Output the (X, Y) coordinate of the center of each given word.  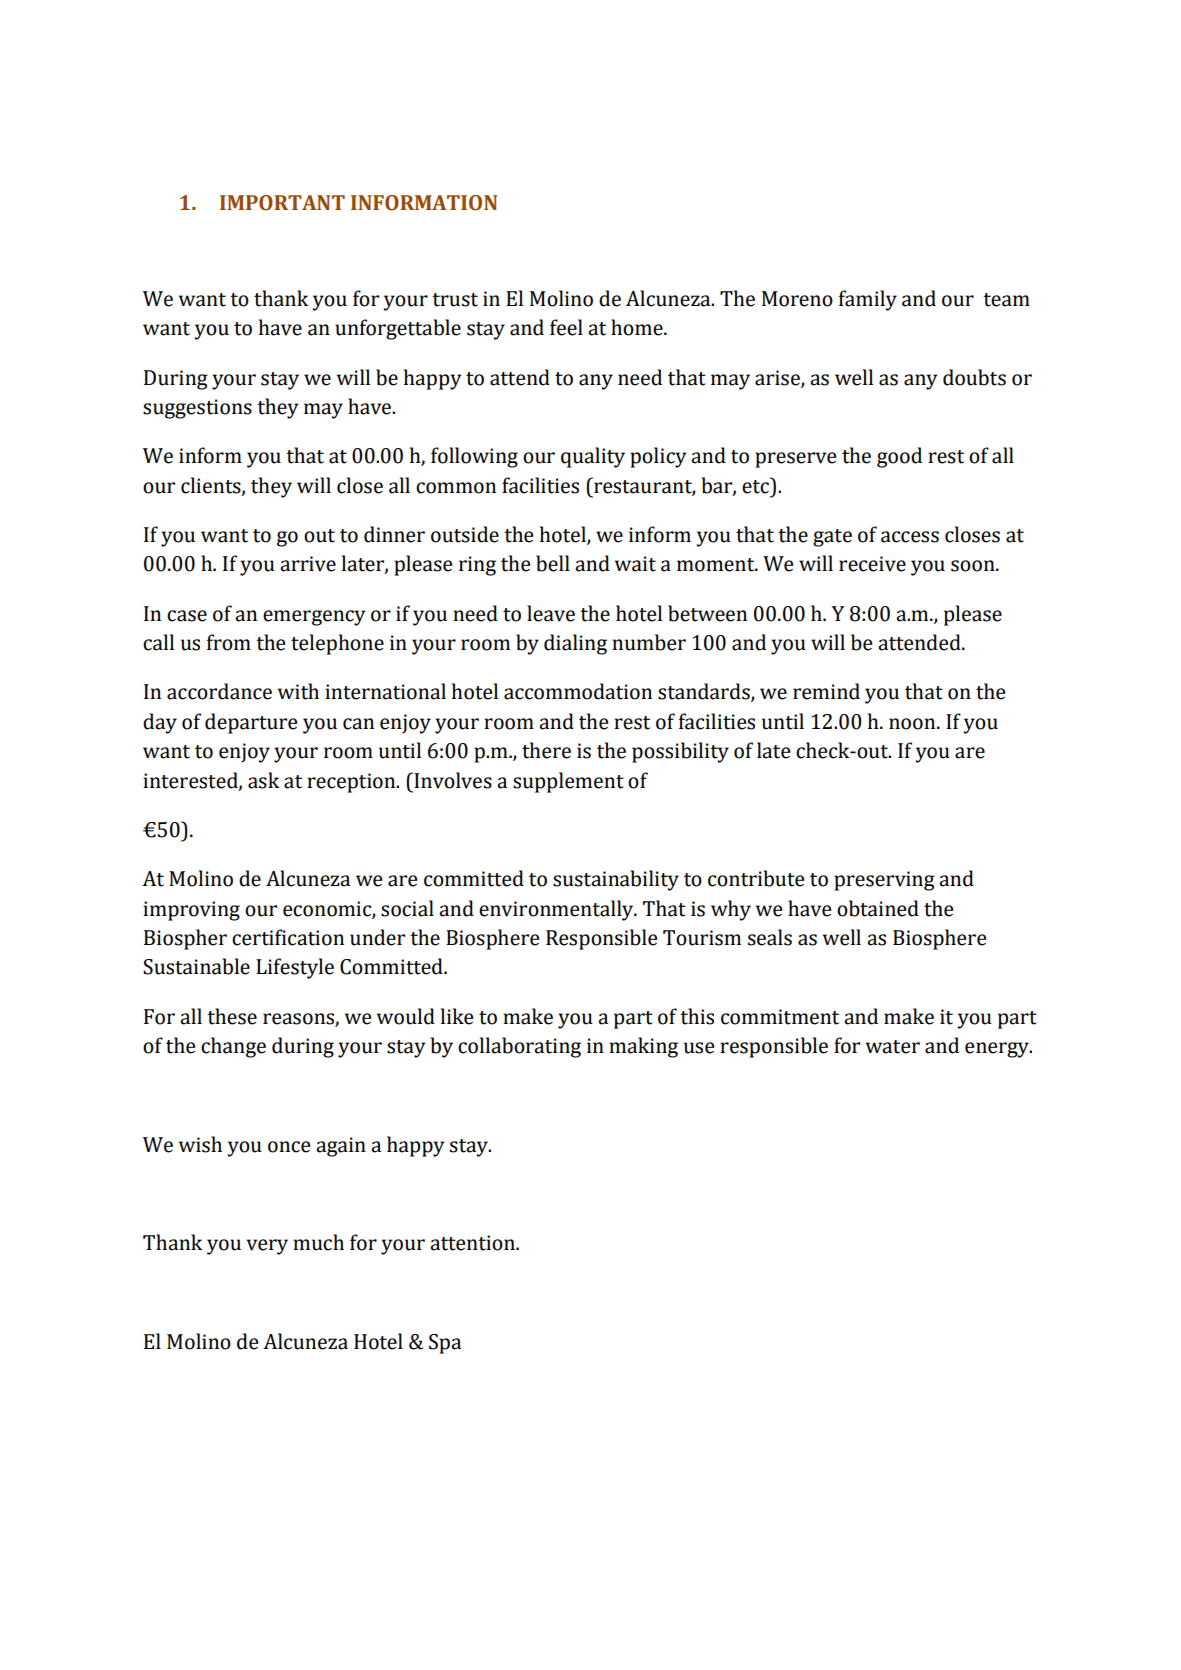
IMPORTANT (282, 203)
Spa (445, 1344)
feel (566, 327)
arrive (308, 564)
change (233, 1047)
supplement (568, 782)
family (868, 300)
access (910, 537)
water (893, 1047)
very (267, 1247)
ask (264, 780)
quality (593, 457)
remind (826, 691)
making (643, 1047)
